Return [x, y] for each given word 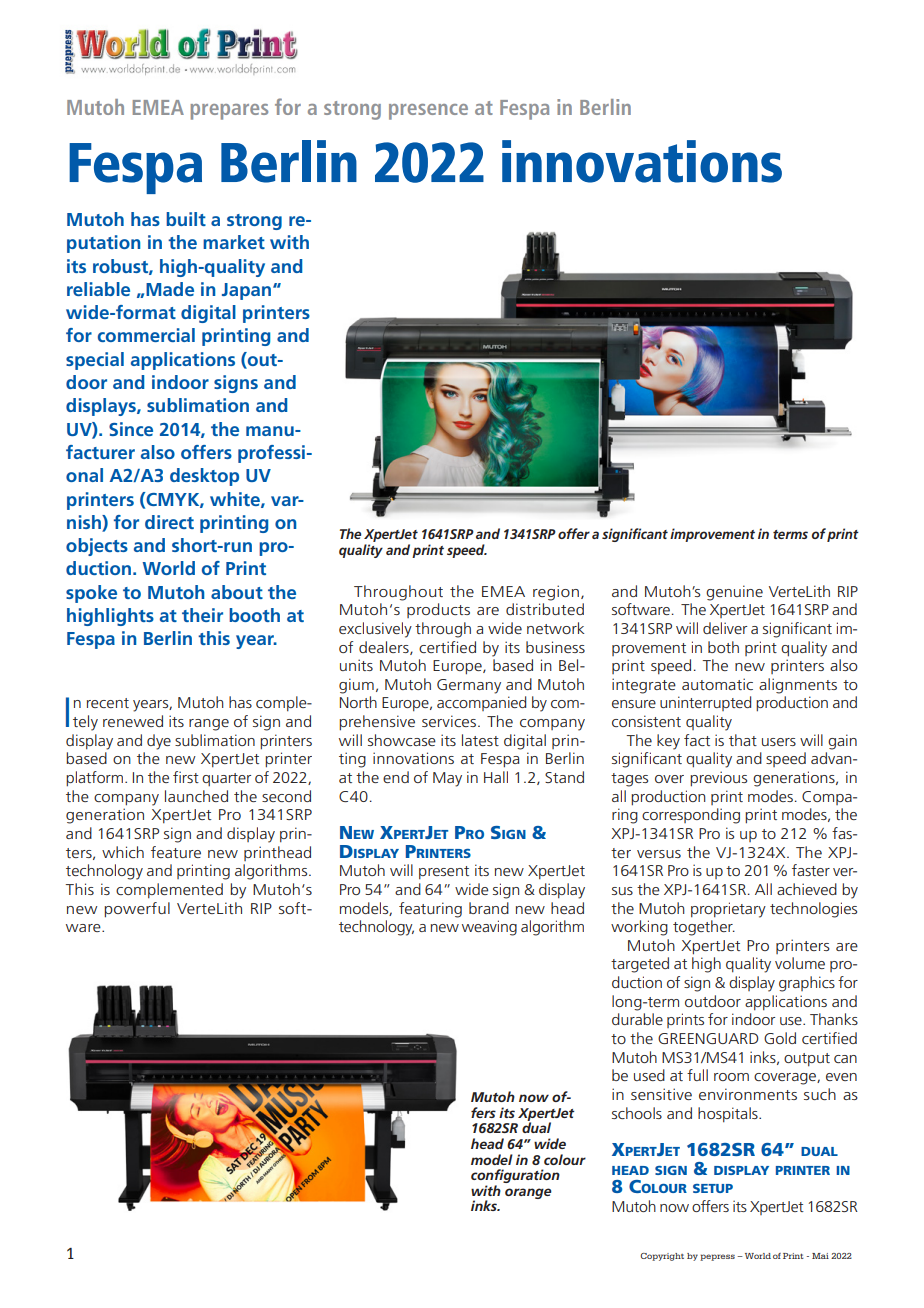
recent [108, 703]
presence [428, 112]
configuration [515, 1177]
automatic [717, 684]
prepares [229, 112]
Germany [469, 686]
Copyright [662, 1257]
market [234, 242]
